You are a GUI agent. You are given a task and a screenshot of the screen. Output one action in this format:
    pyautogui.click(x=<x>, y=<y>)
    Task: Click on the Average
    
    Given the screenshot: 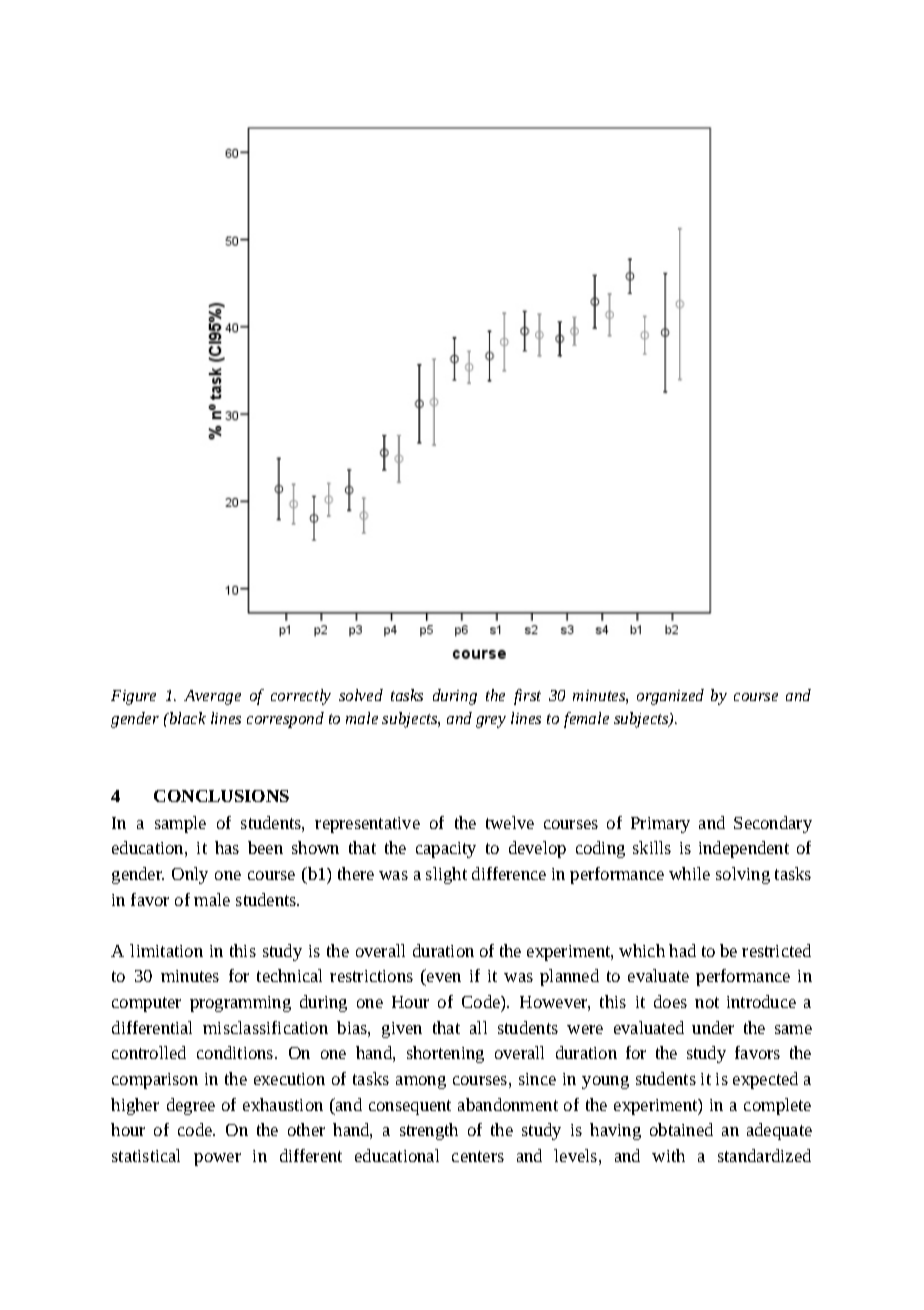 What is the action you would take?
    pyautogui.click(x=212, y=697)
